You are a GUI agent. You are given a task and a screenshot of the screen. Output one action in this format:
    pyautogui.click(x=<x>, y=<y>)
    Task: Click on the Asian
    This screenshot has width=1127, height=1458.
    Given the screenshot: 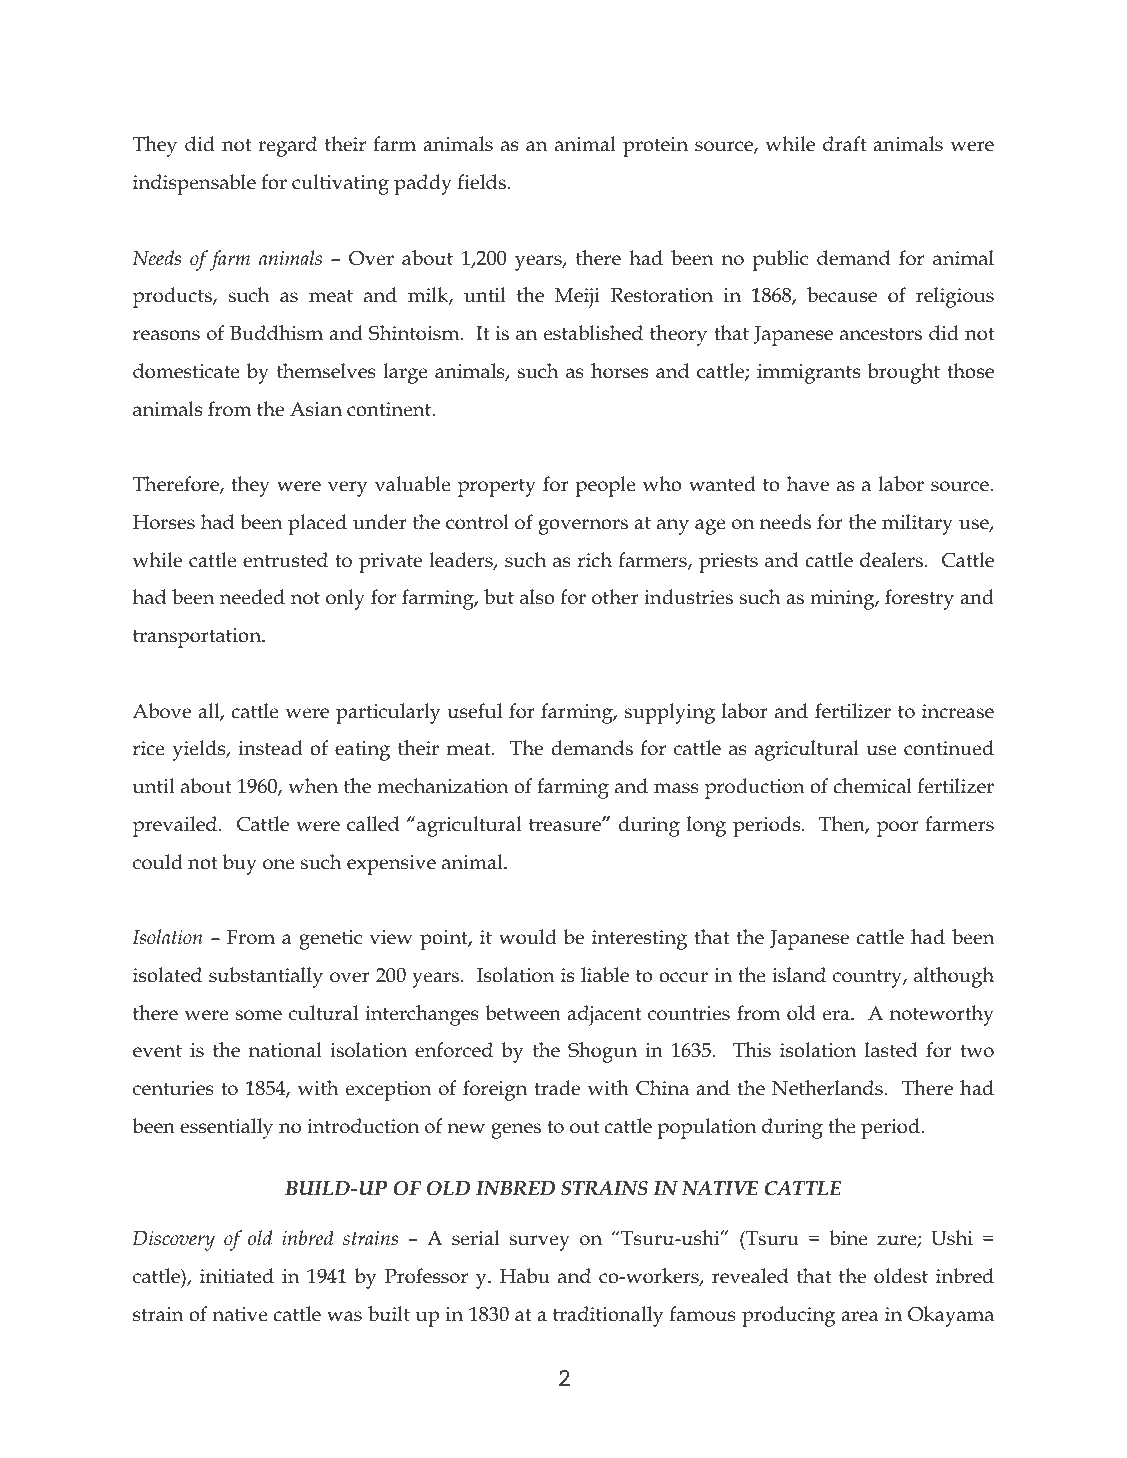 What is the action you would take?
    pyautogui.click(x=316, y=409)
